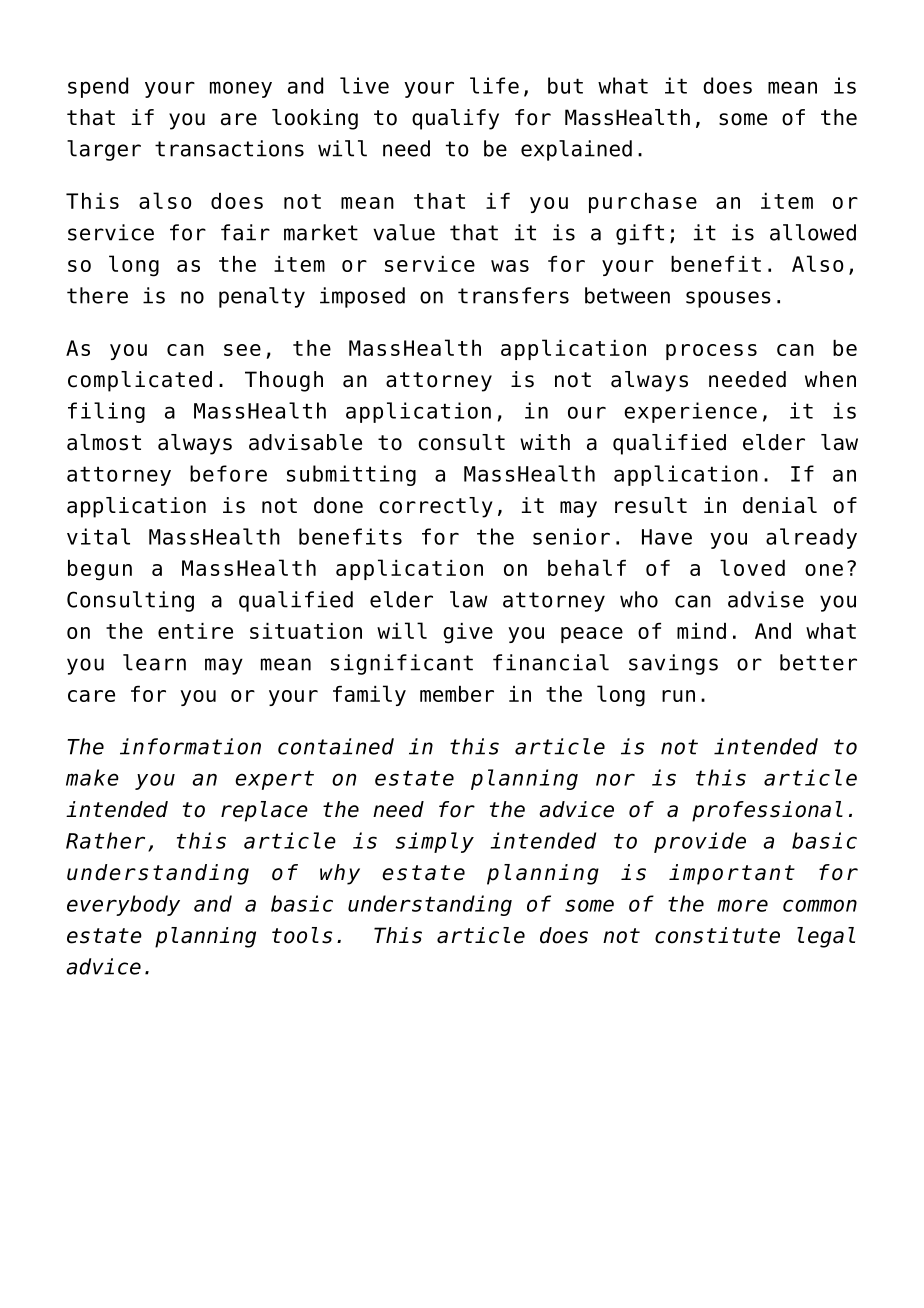 The width and height of the document is (924, 1308). I want to click on more, so click(742, 905).
